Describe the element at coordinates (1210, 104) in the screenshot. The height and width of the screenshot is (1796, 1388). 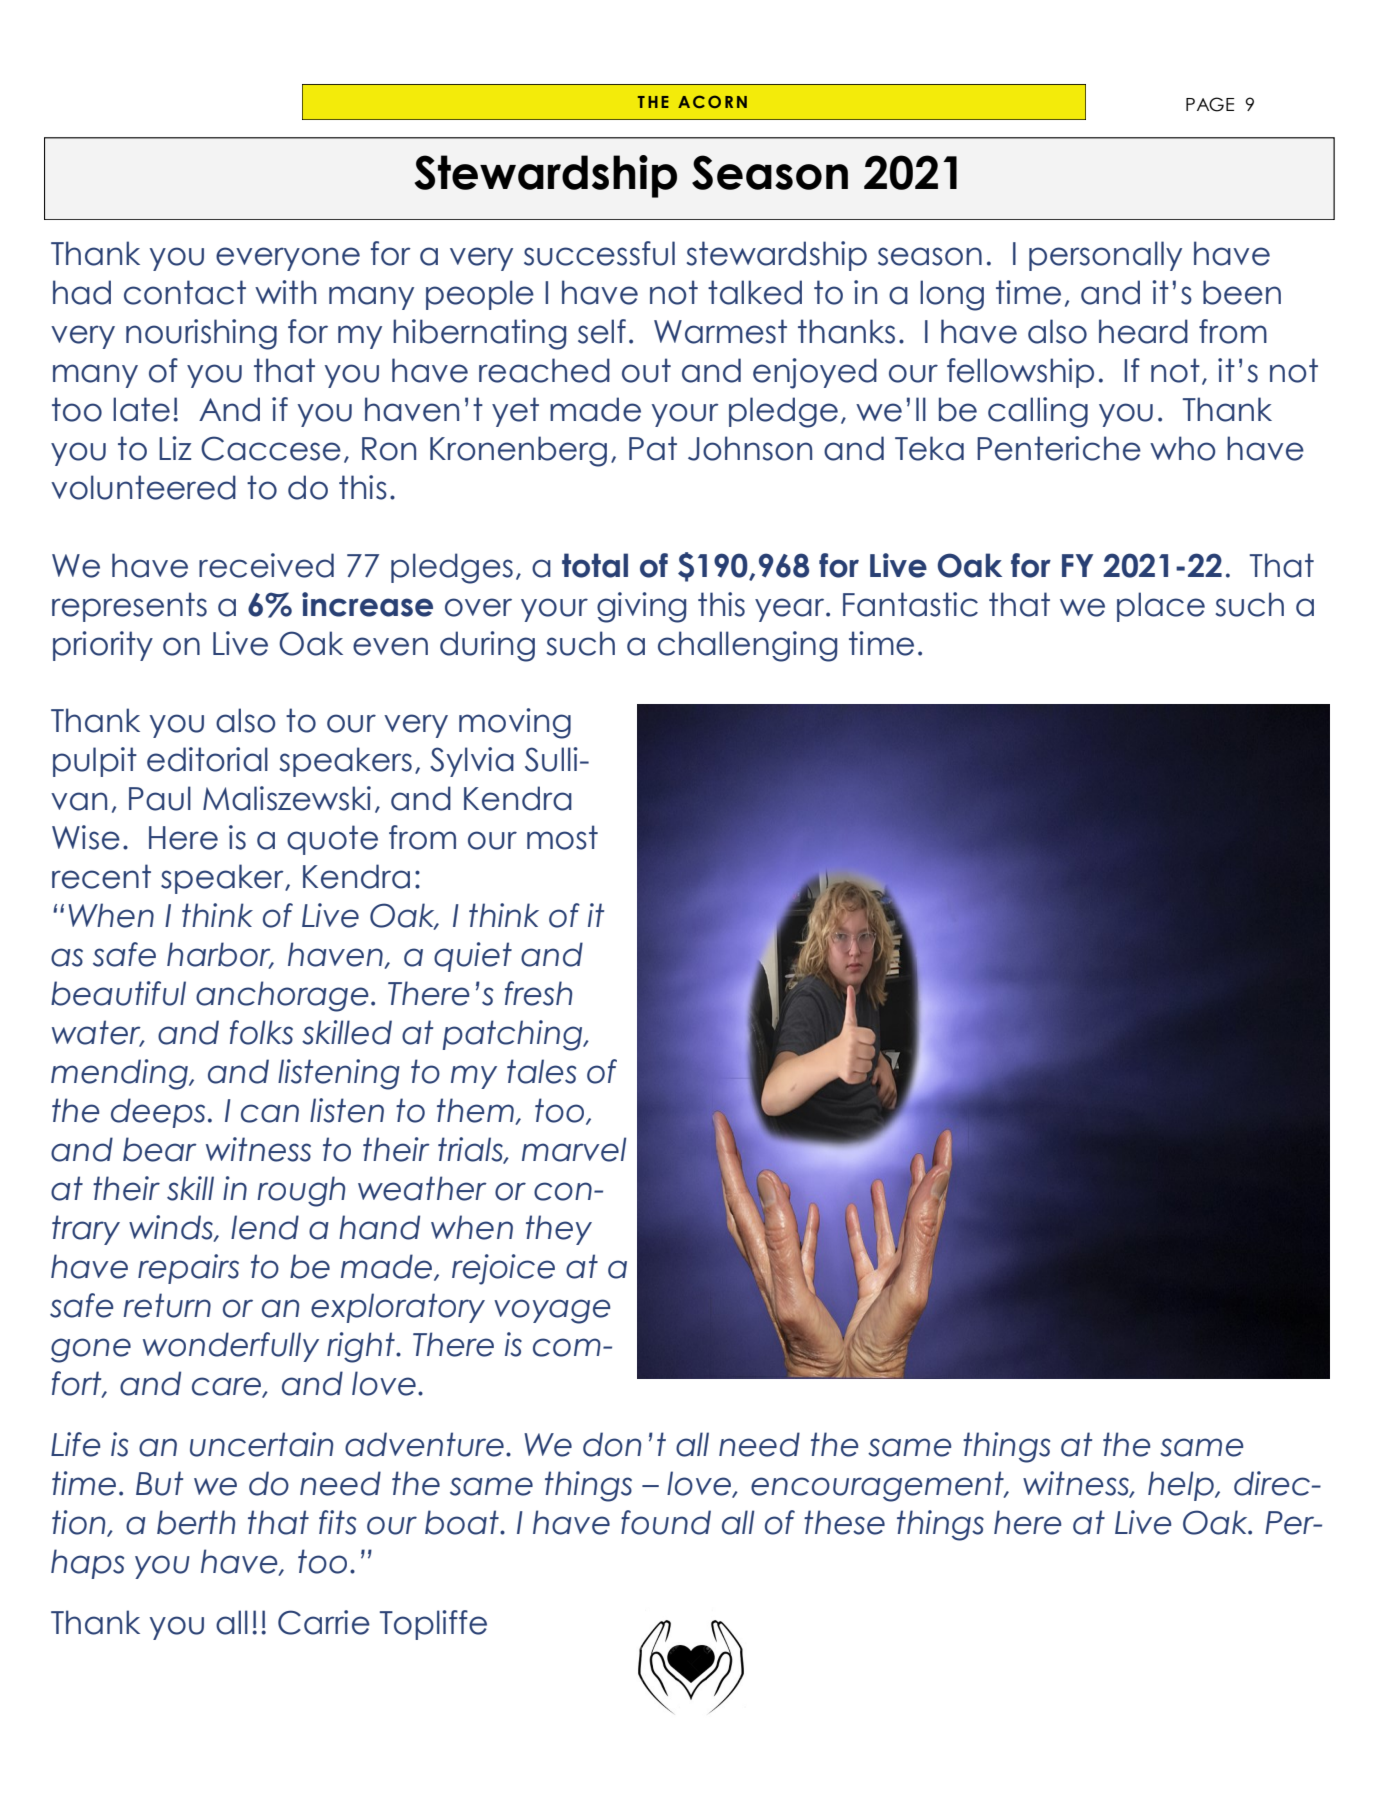
I see `PAGE` at that location.
